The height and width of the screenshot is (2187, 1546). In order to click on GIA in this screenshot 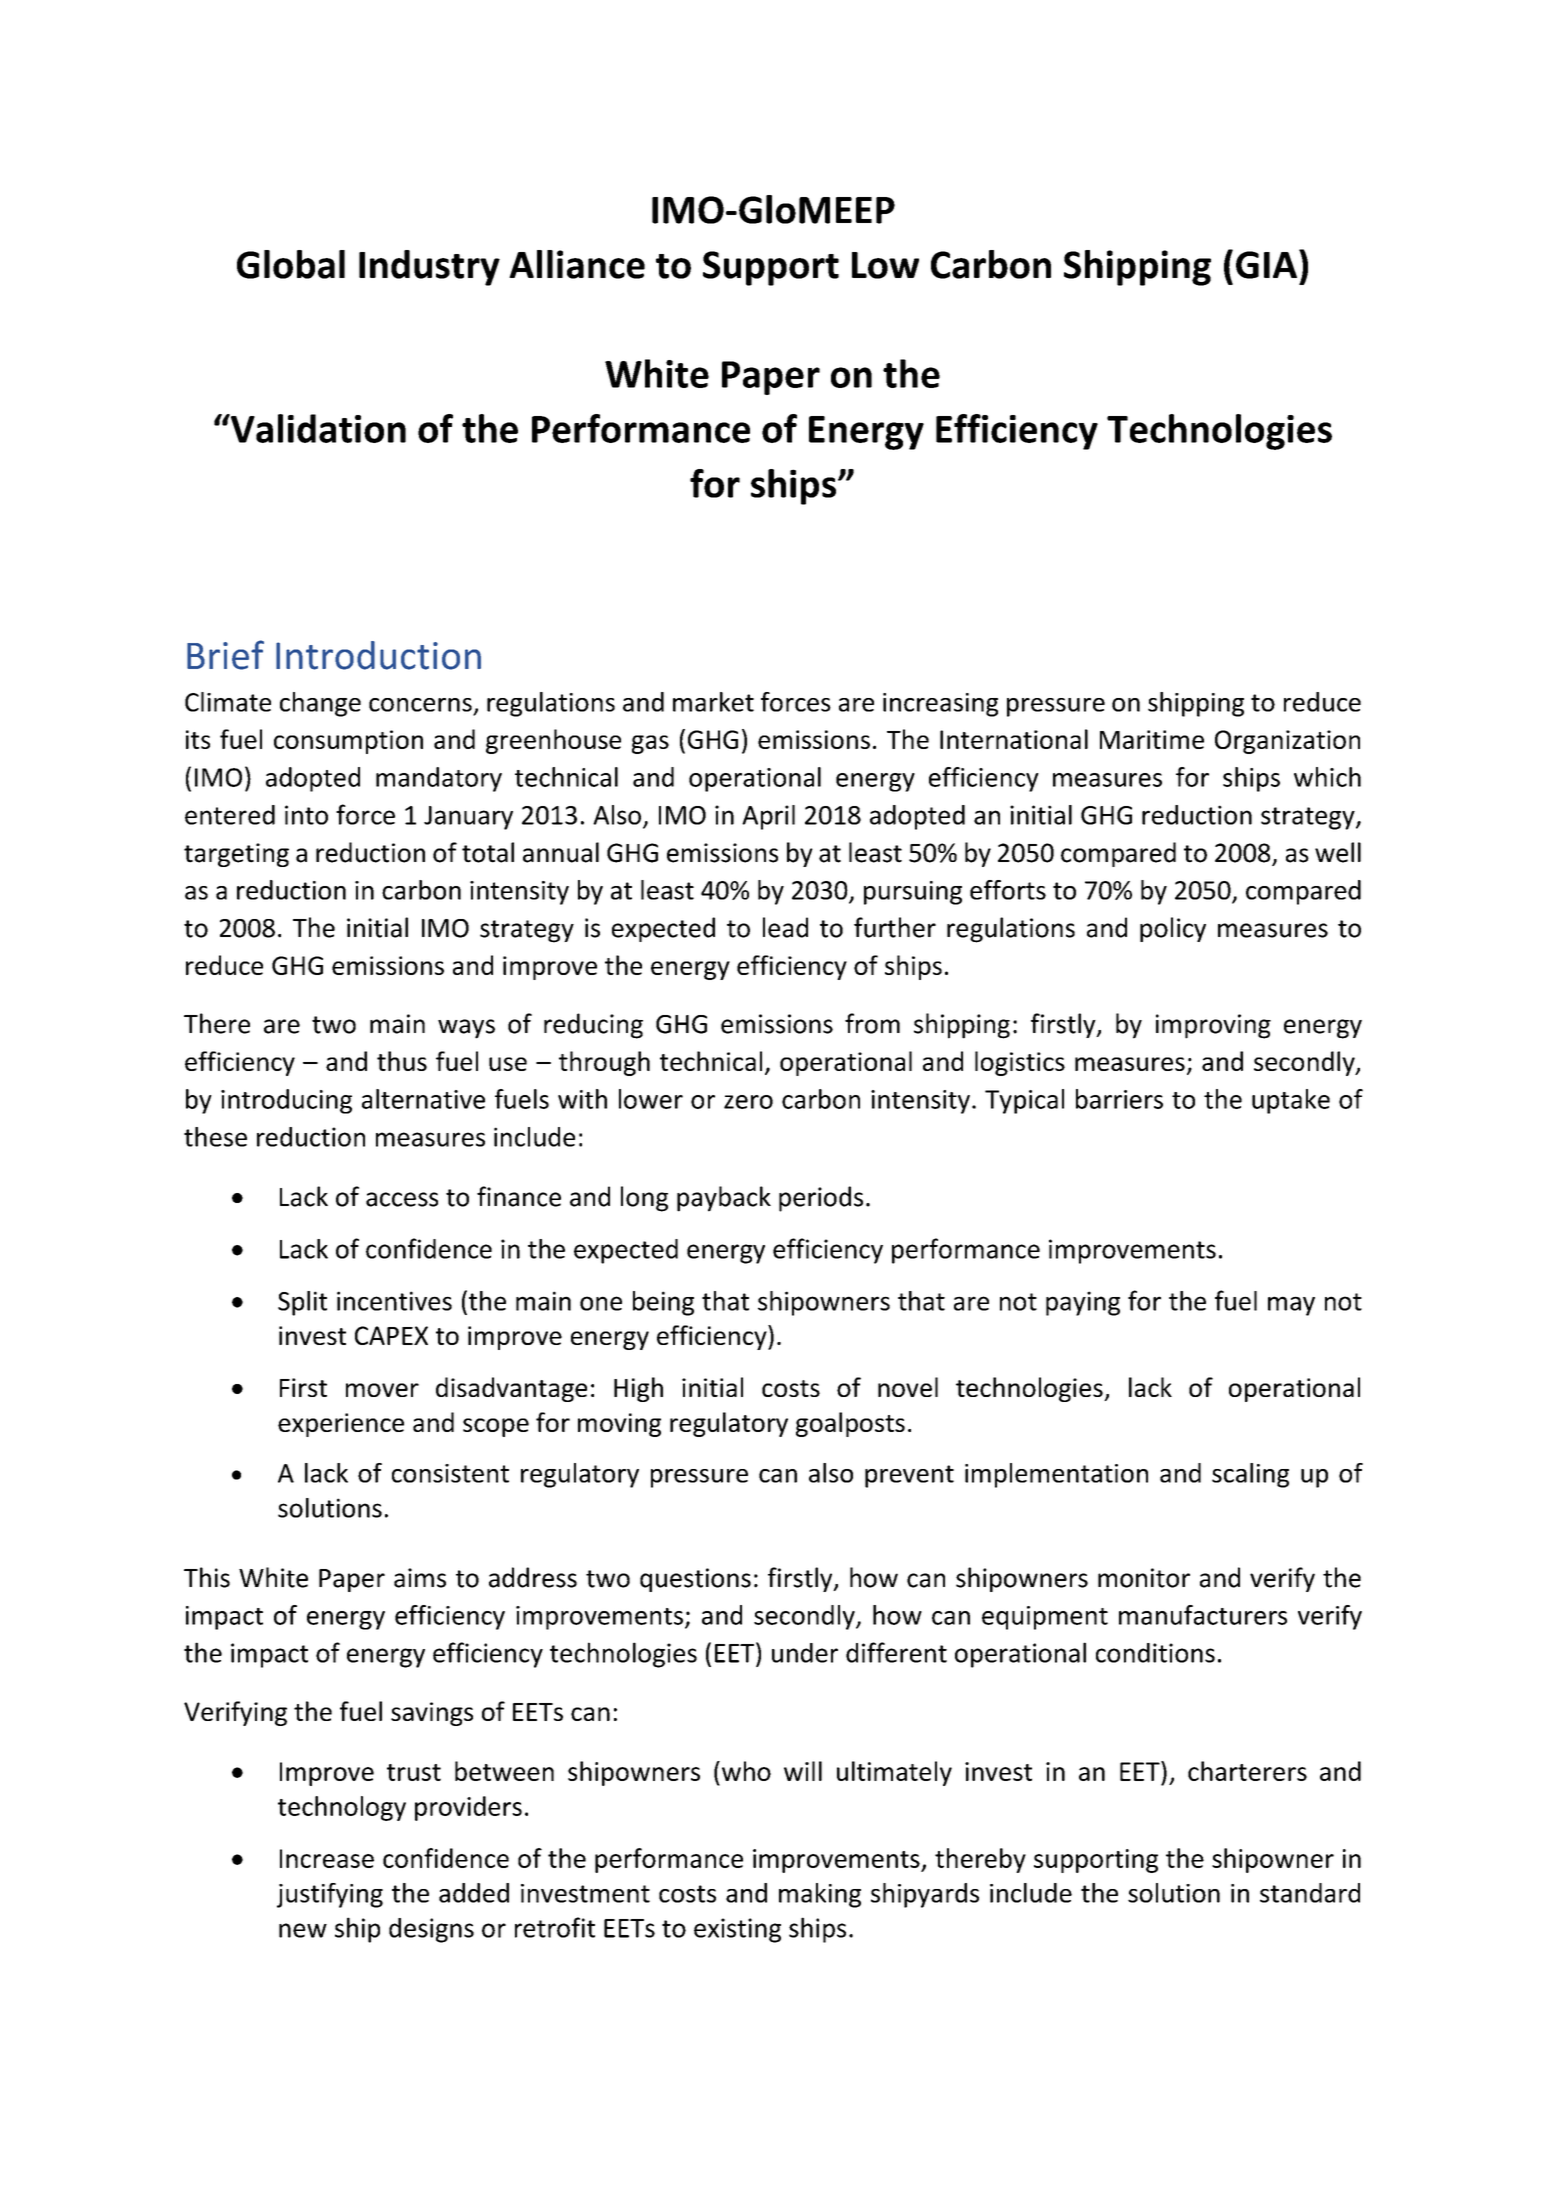, I will do `click(1266, 265)`.
